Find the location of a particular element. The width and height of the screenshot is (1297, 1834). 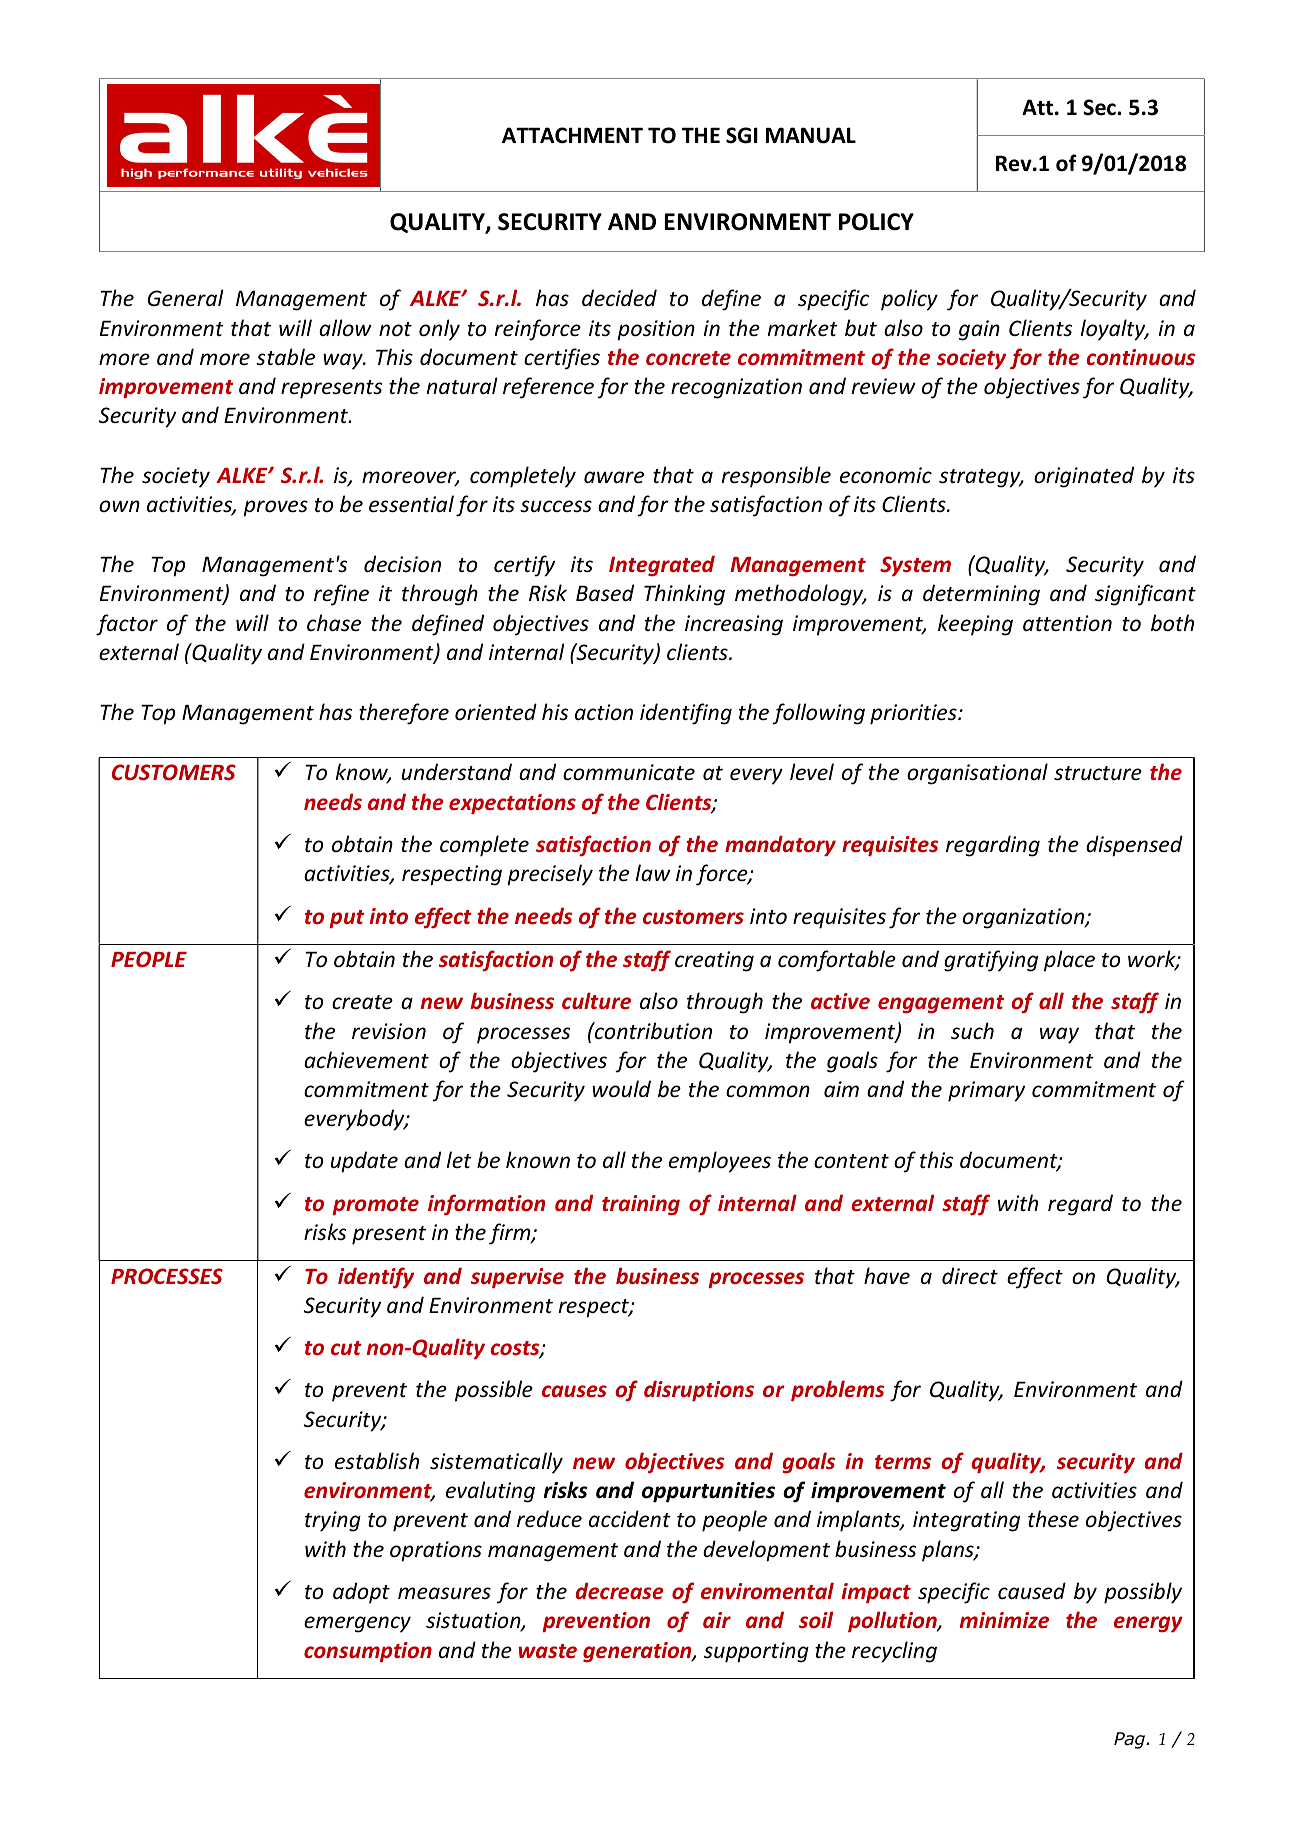

General is located at coordinates (186, 298).
